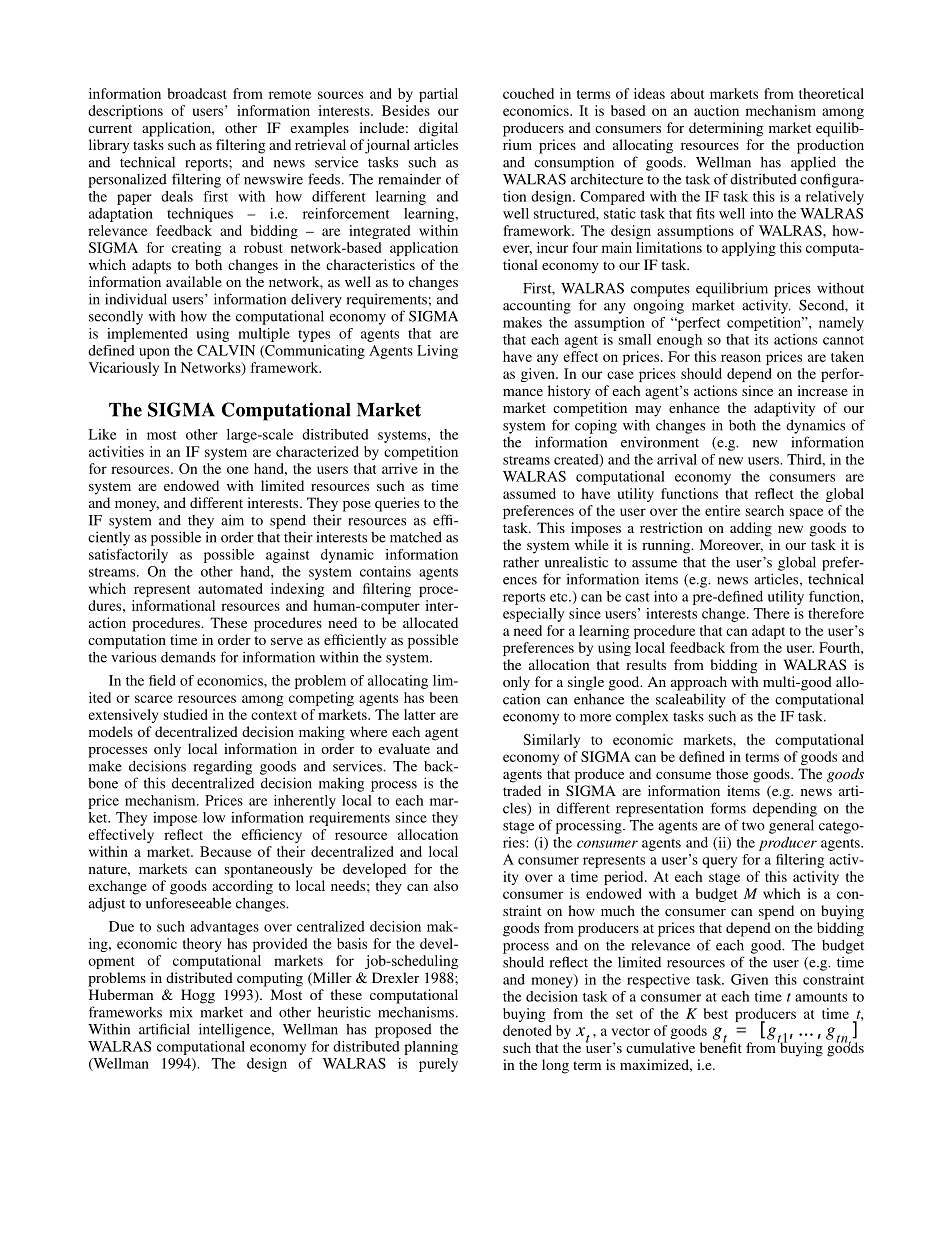 This image has height=1233, width=952. What do you see at coordinates (181, 1012) in the image?
I see `mix` at bounding box center [181, 1012].
